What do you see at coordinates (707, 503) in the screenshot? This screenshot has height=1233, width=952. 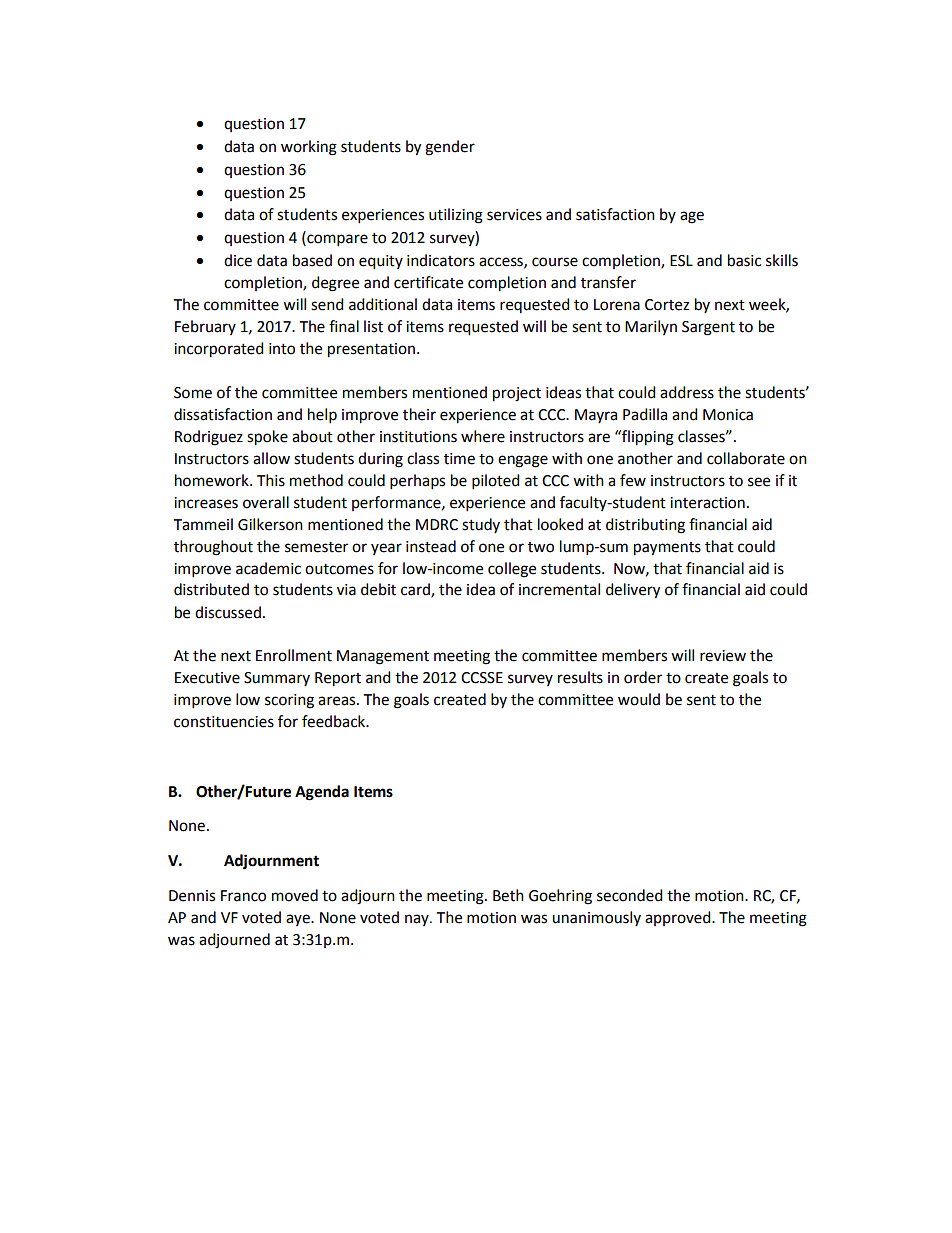 I see `interaction` at bounding box center [707, 503].
